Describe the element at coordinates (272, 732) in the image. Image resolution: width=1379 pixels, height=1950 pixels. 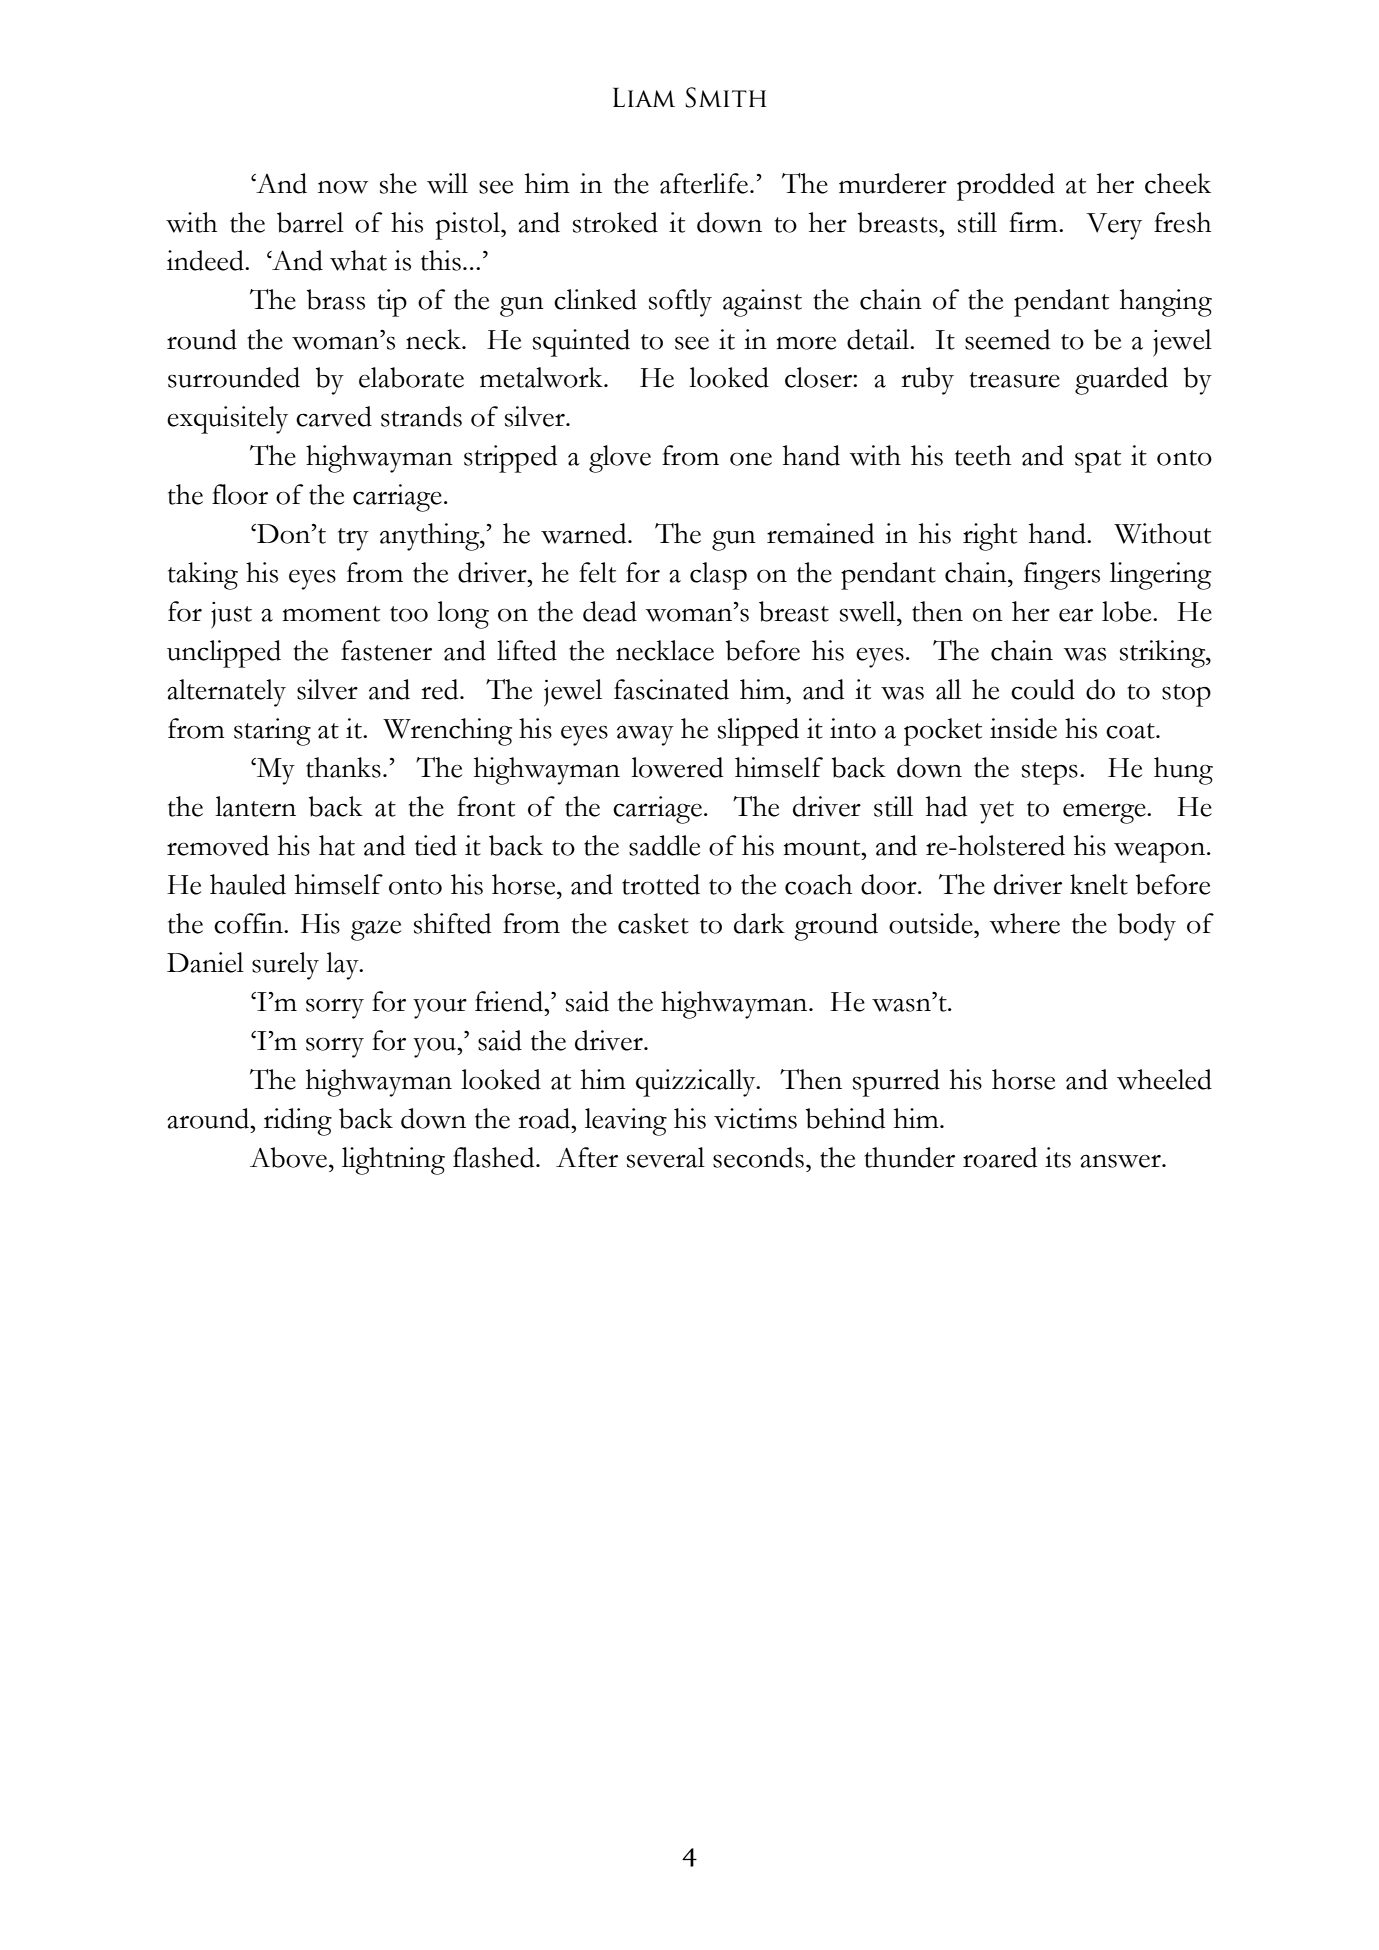
I see `staring` at that location.
